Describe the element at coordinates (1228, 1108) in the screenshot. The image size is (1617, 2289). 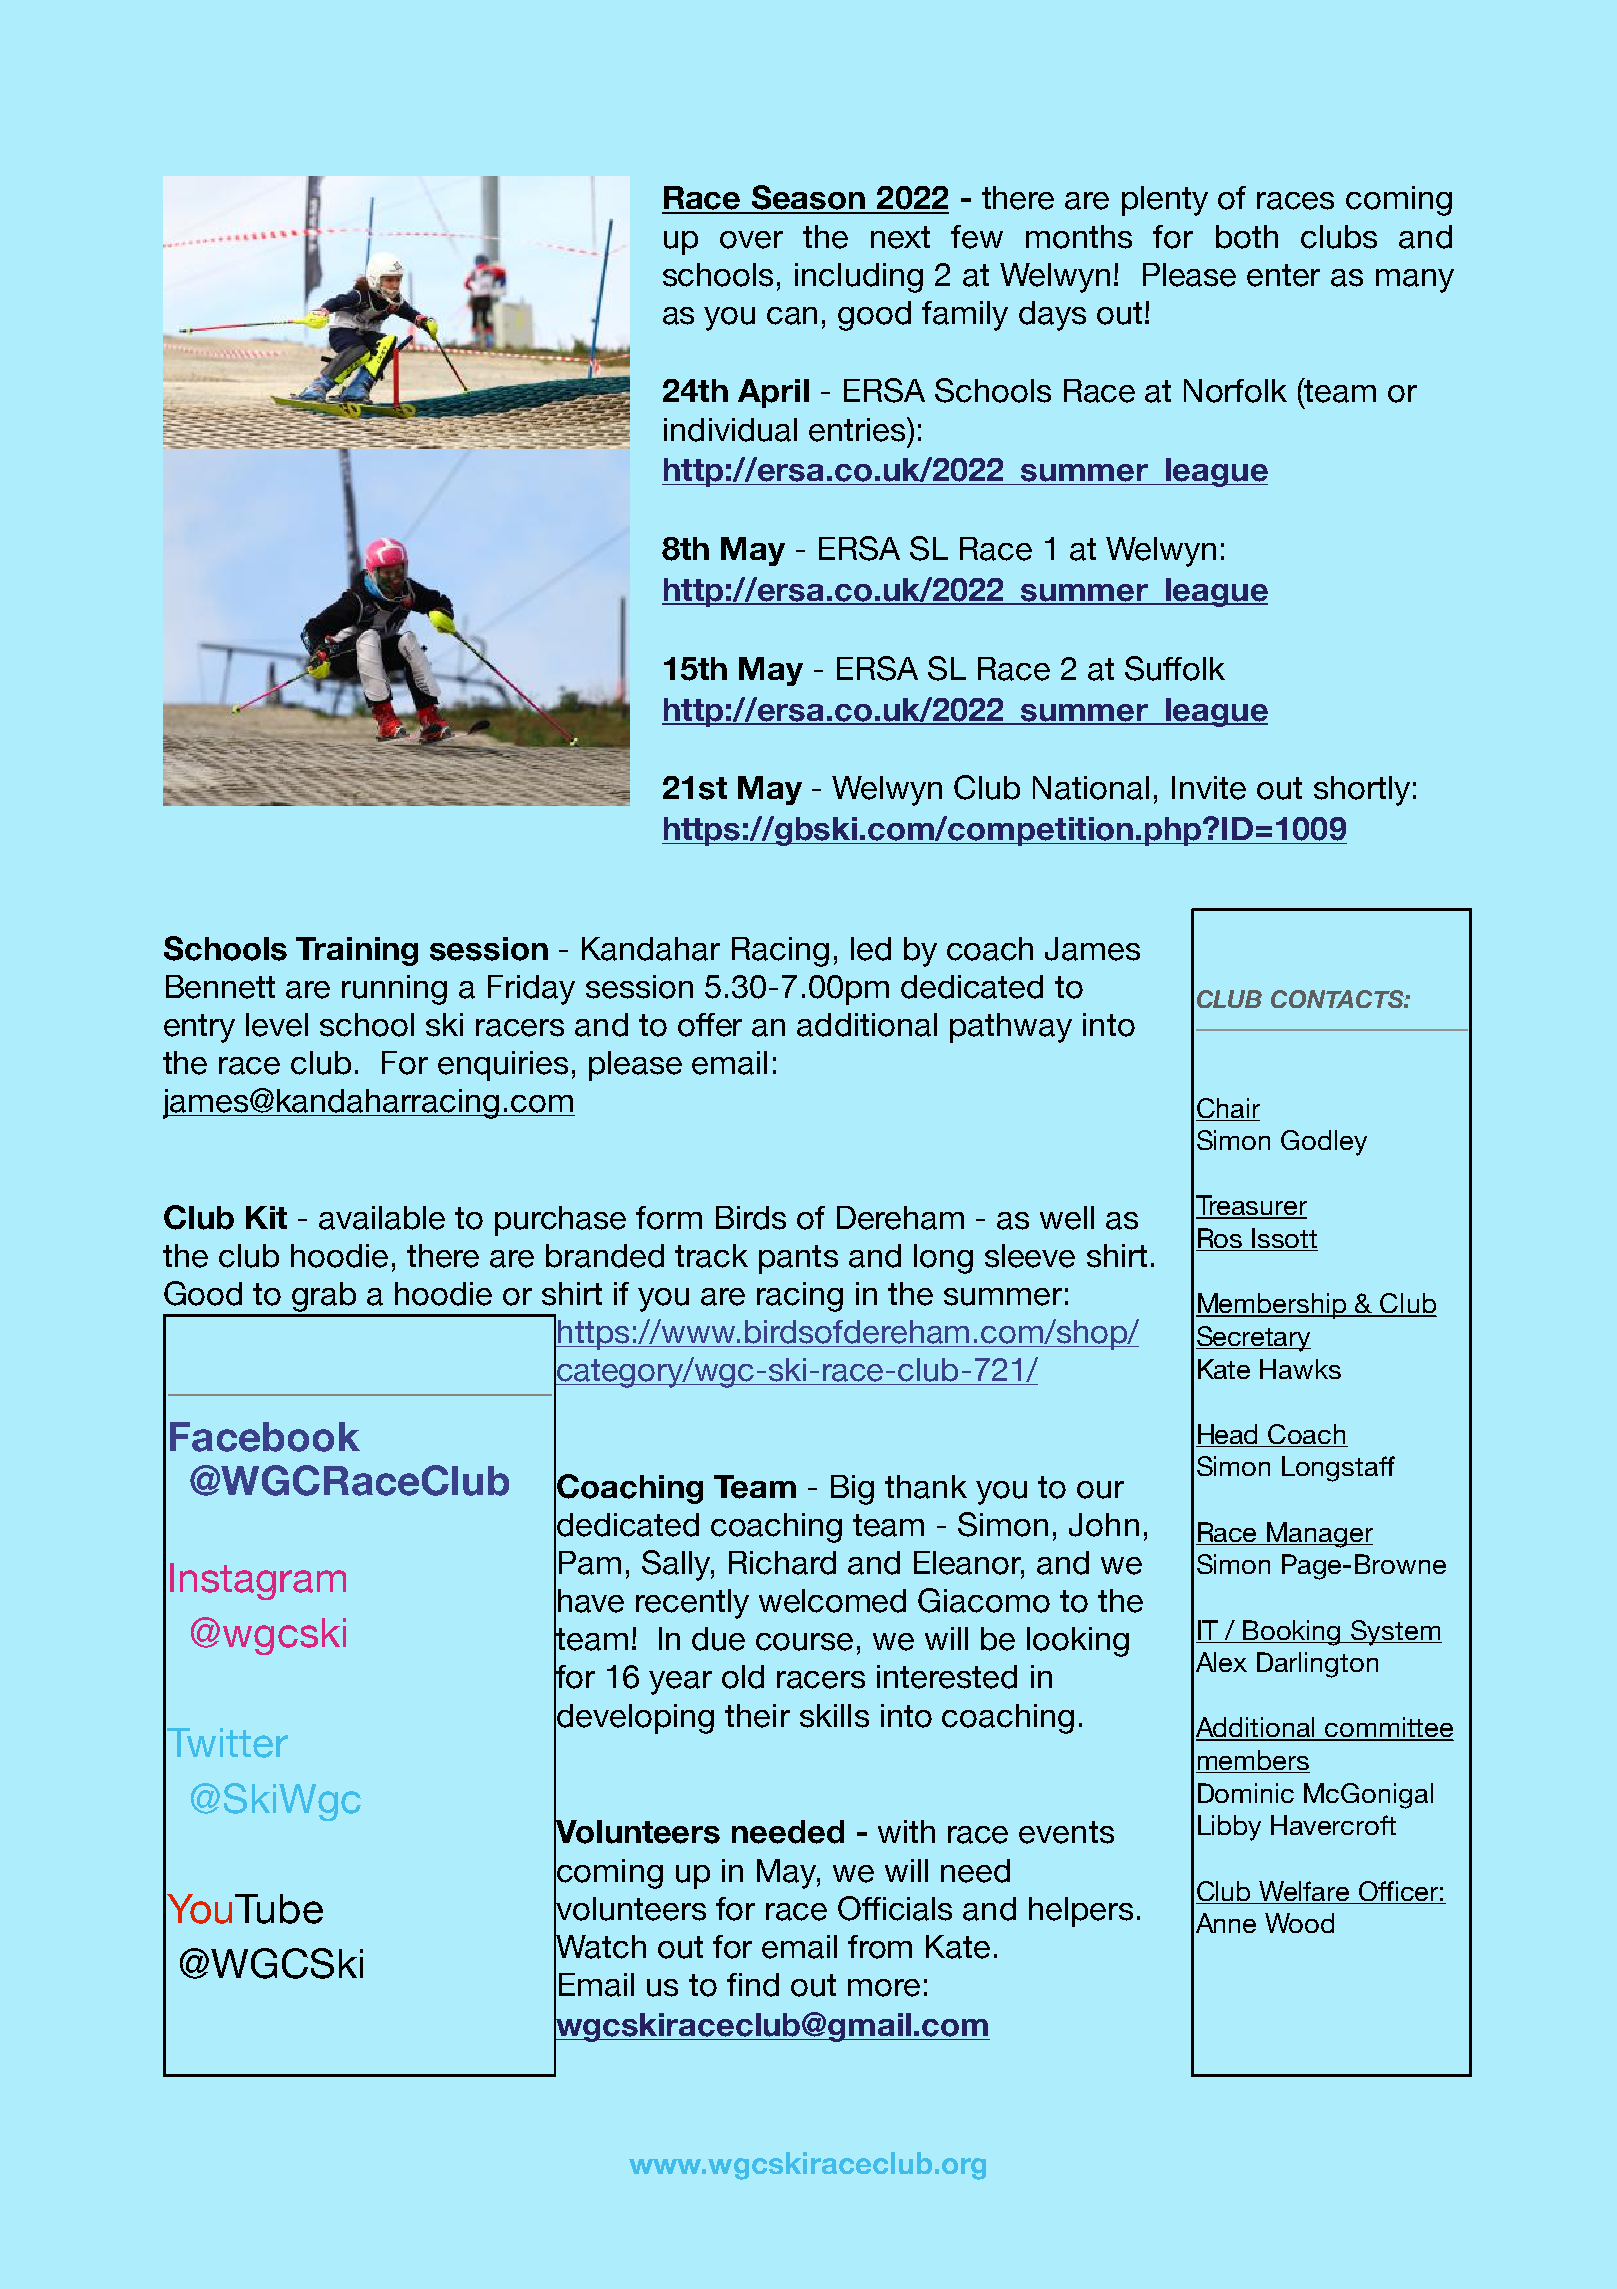
I see `Chair` at that location.
